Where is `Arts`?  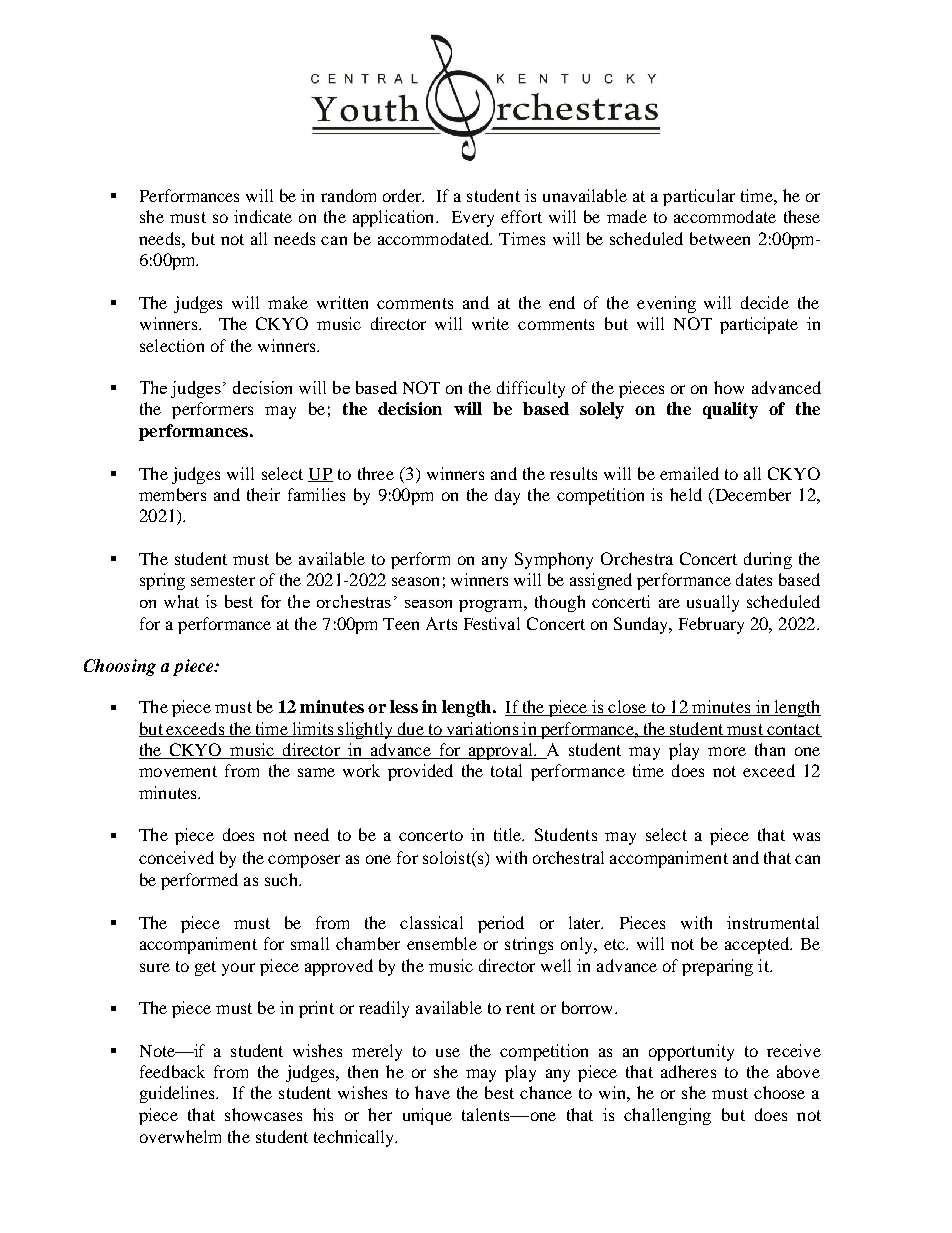
Arts is located at coordinates (441, 623).
